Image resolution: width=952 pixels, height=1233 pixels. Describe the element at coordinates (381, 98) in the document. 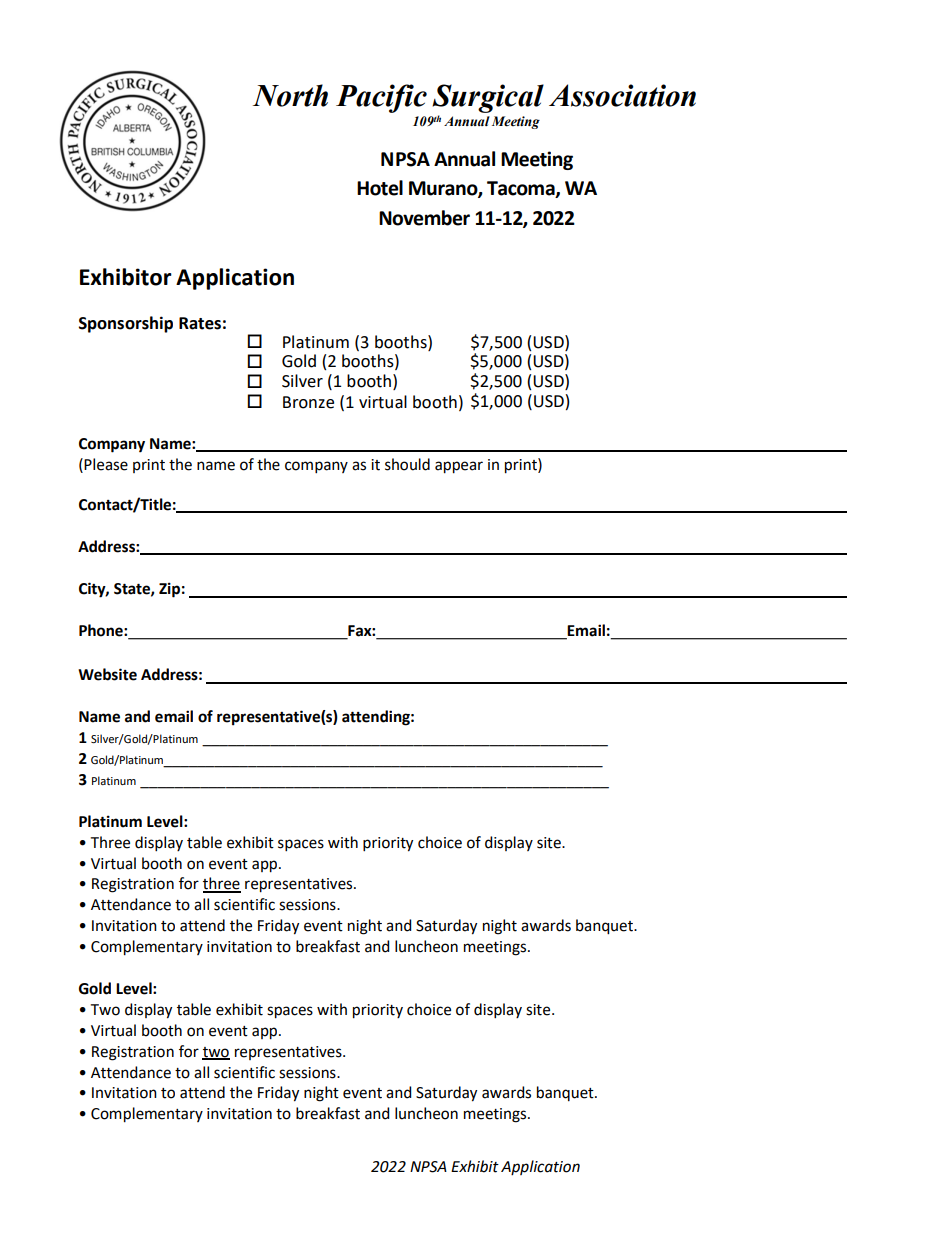

I see `Pacific` at that location.
